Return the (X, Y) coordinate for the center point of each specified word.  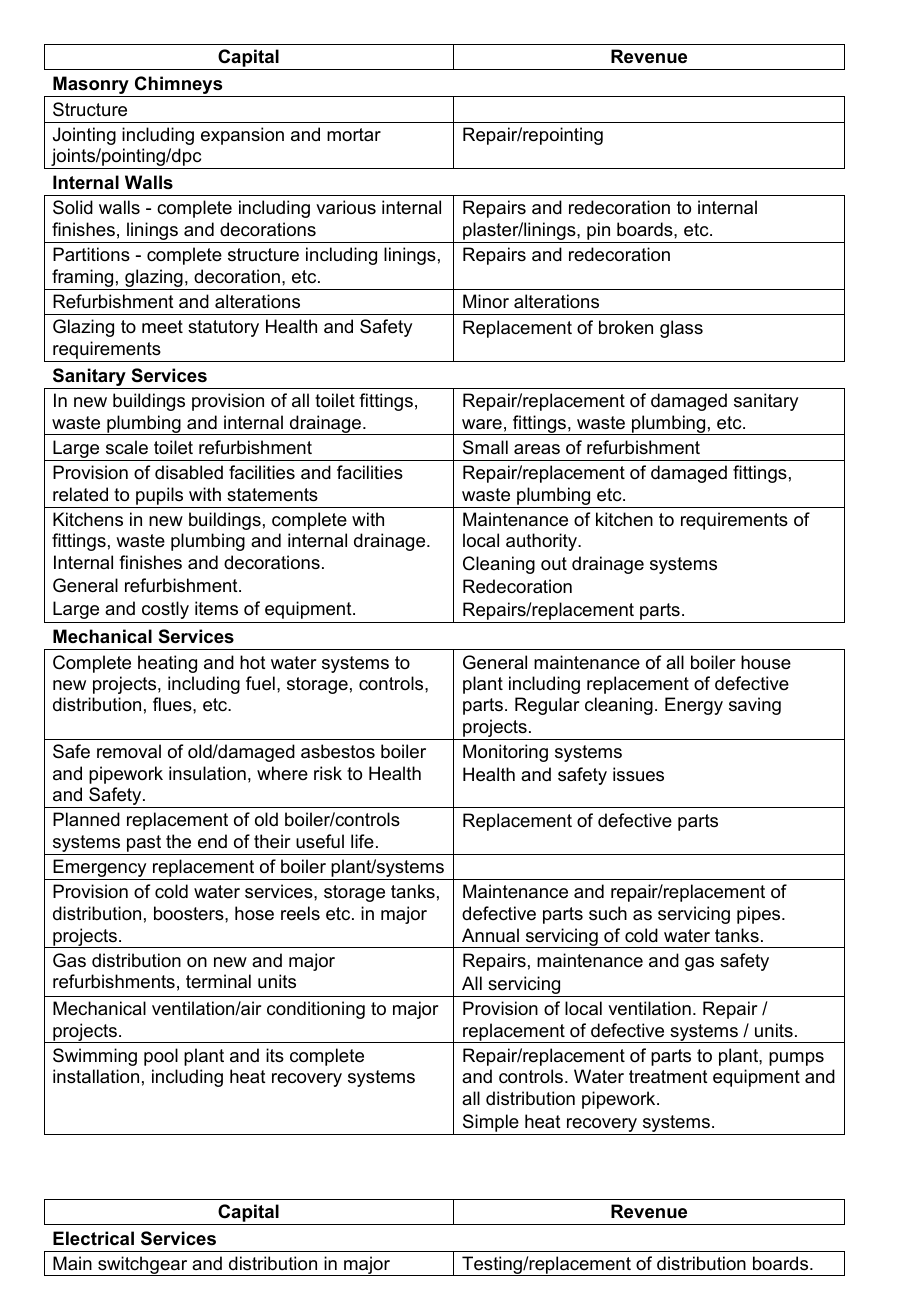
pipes (760, 915)
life (362, 841)
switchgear (143, 1266)
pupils (159, 496)
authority (542, 542)
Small (485, 447)
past (144, 845)
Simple (491, 1123)
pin (599, 232)
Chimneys (179, 86)
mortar (354, 134)
